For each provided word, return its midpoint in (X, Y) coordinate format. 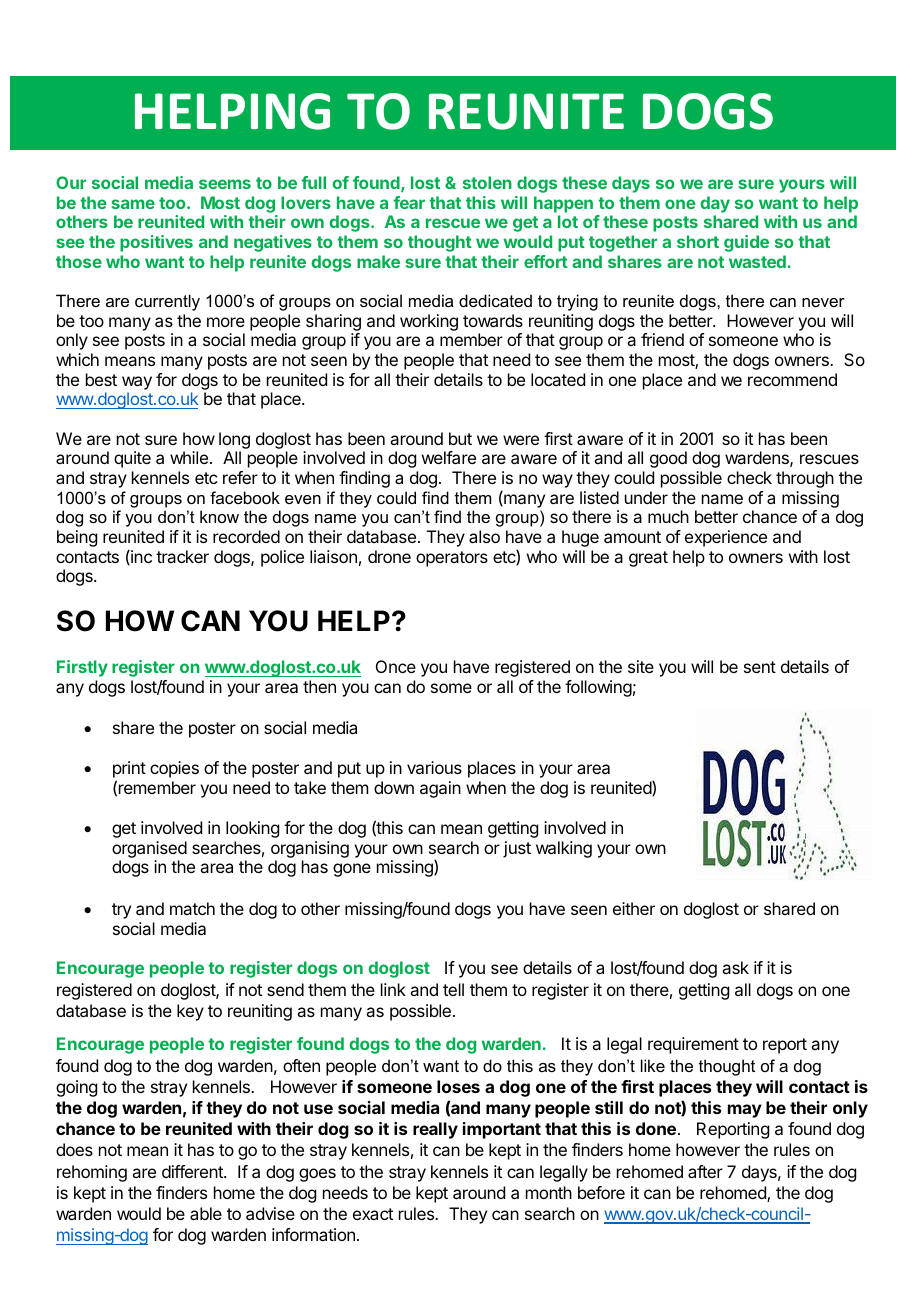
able (206, 1213)
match (192, 908)
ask (735, 967)
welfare (449, 457)
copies (174, 769)
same (133, 204)
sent (760, 667)
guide (746, 243)
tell (453, 989)
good (668, 459)
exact (373, 1214)
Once (396, 666)
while (189, 457)
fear (409, 202)
